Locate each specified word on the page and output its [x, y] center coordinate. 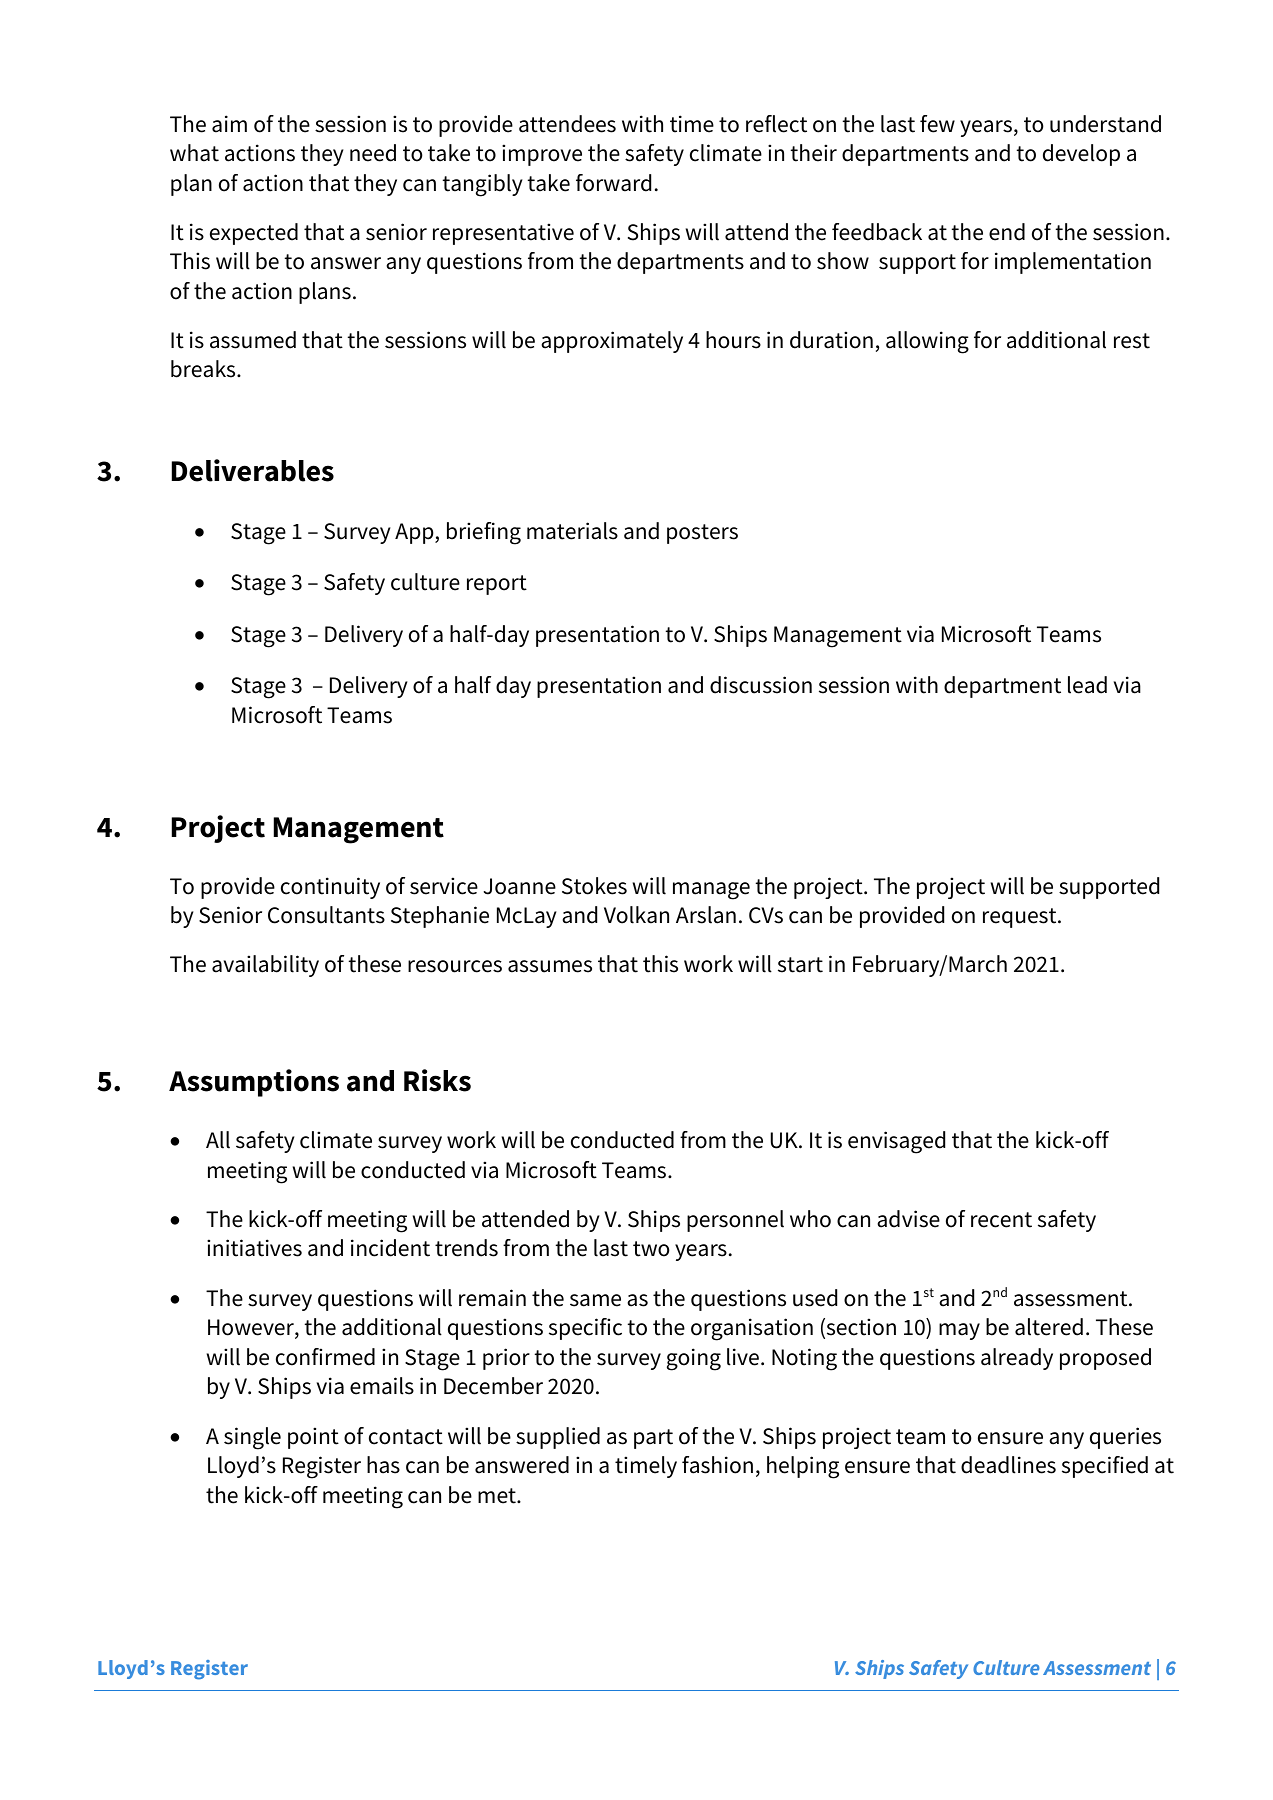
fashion [717, 1465]
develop [1081, 155]
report [497, 585]
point [313, 1438]
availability [265, 966]
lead [1087, 685]
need [373, 153]
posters [702, 534]
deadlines [1008, 1465]
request [1021, 918]
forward [613, 183]
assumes [550, 966]
